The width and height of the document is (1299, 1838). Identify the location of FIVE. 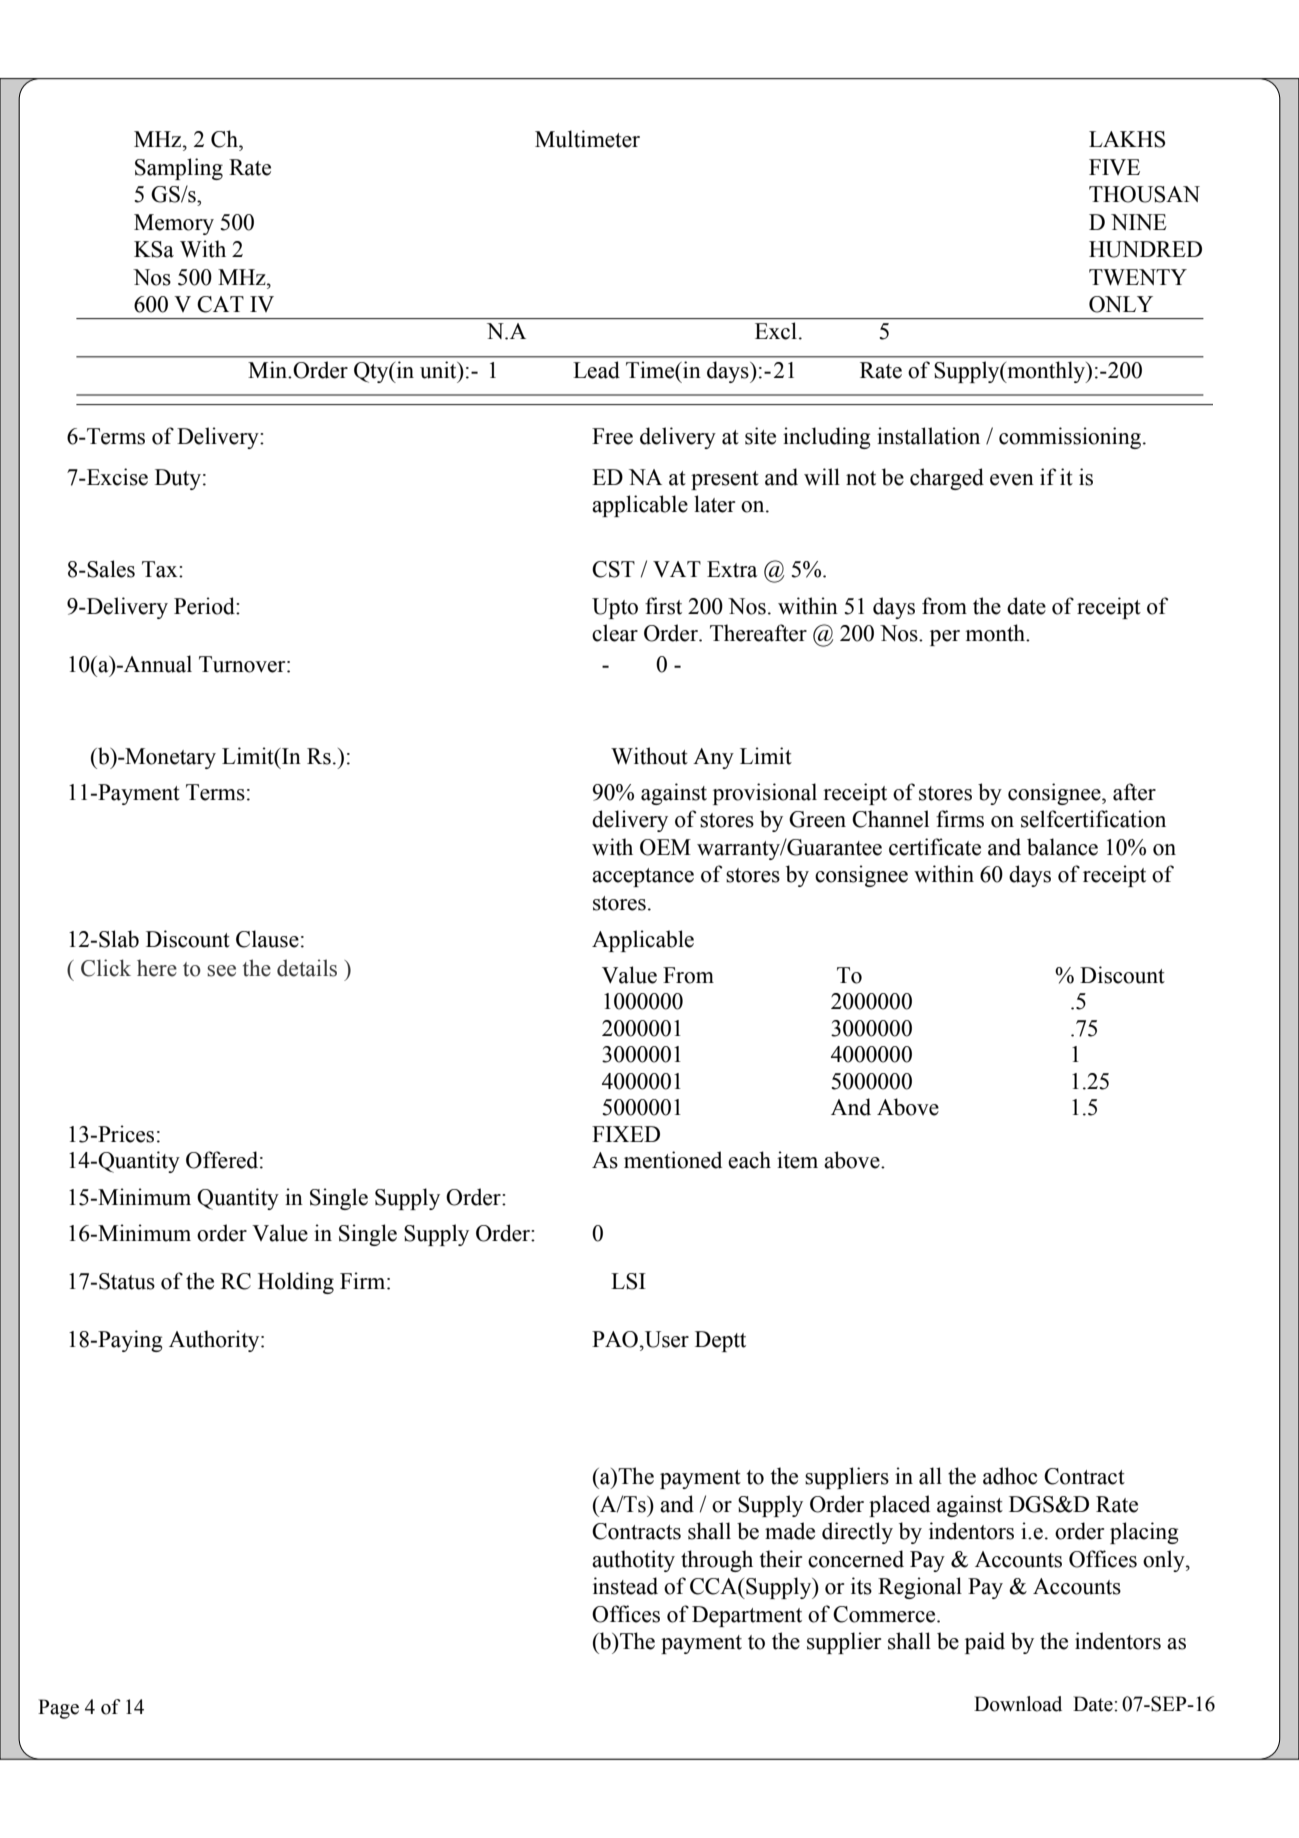
(1114, 167).
